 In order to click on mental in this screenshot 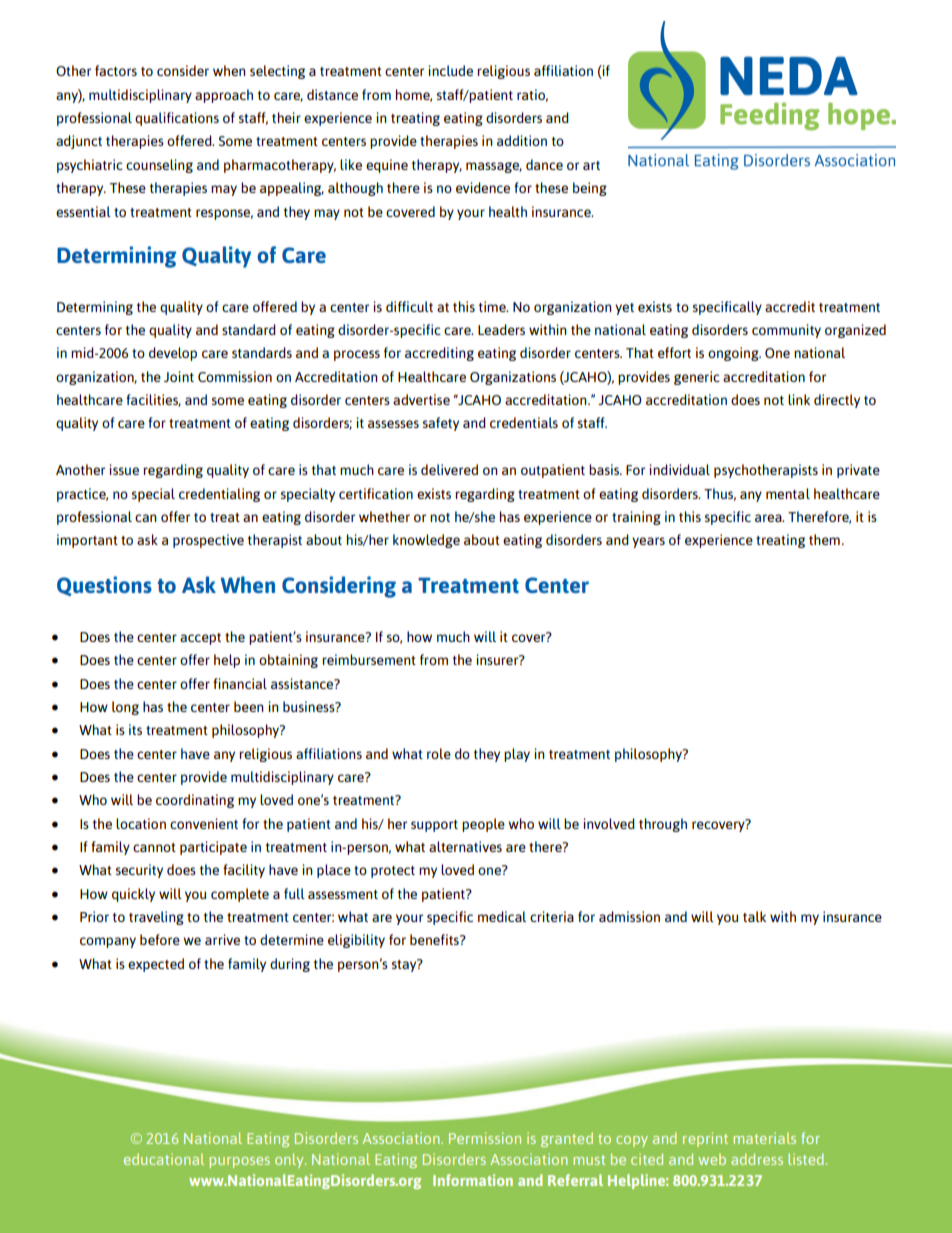, I will do `click(788, 493)`.
